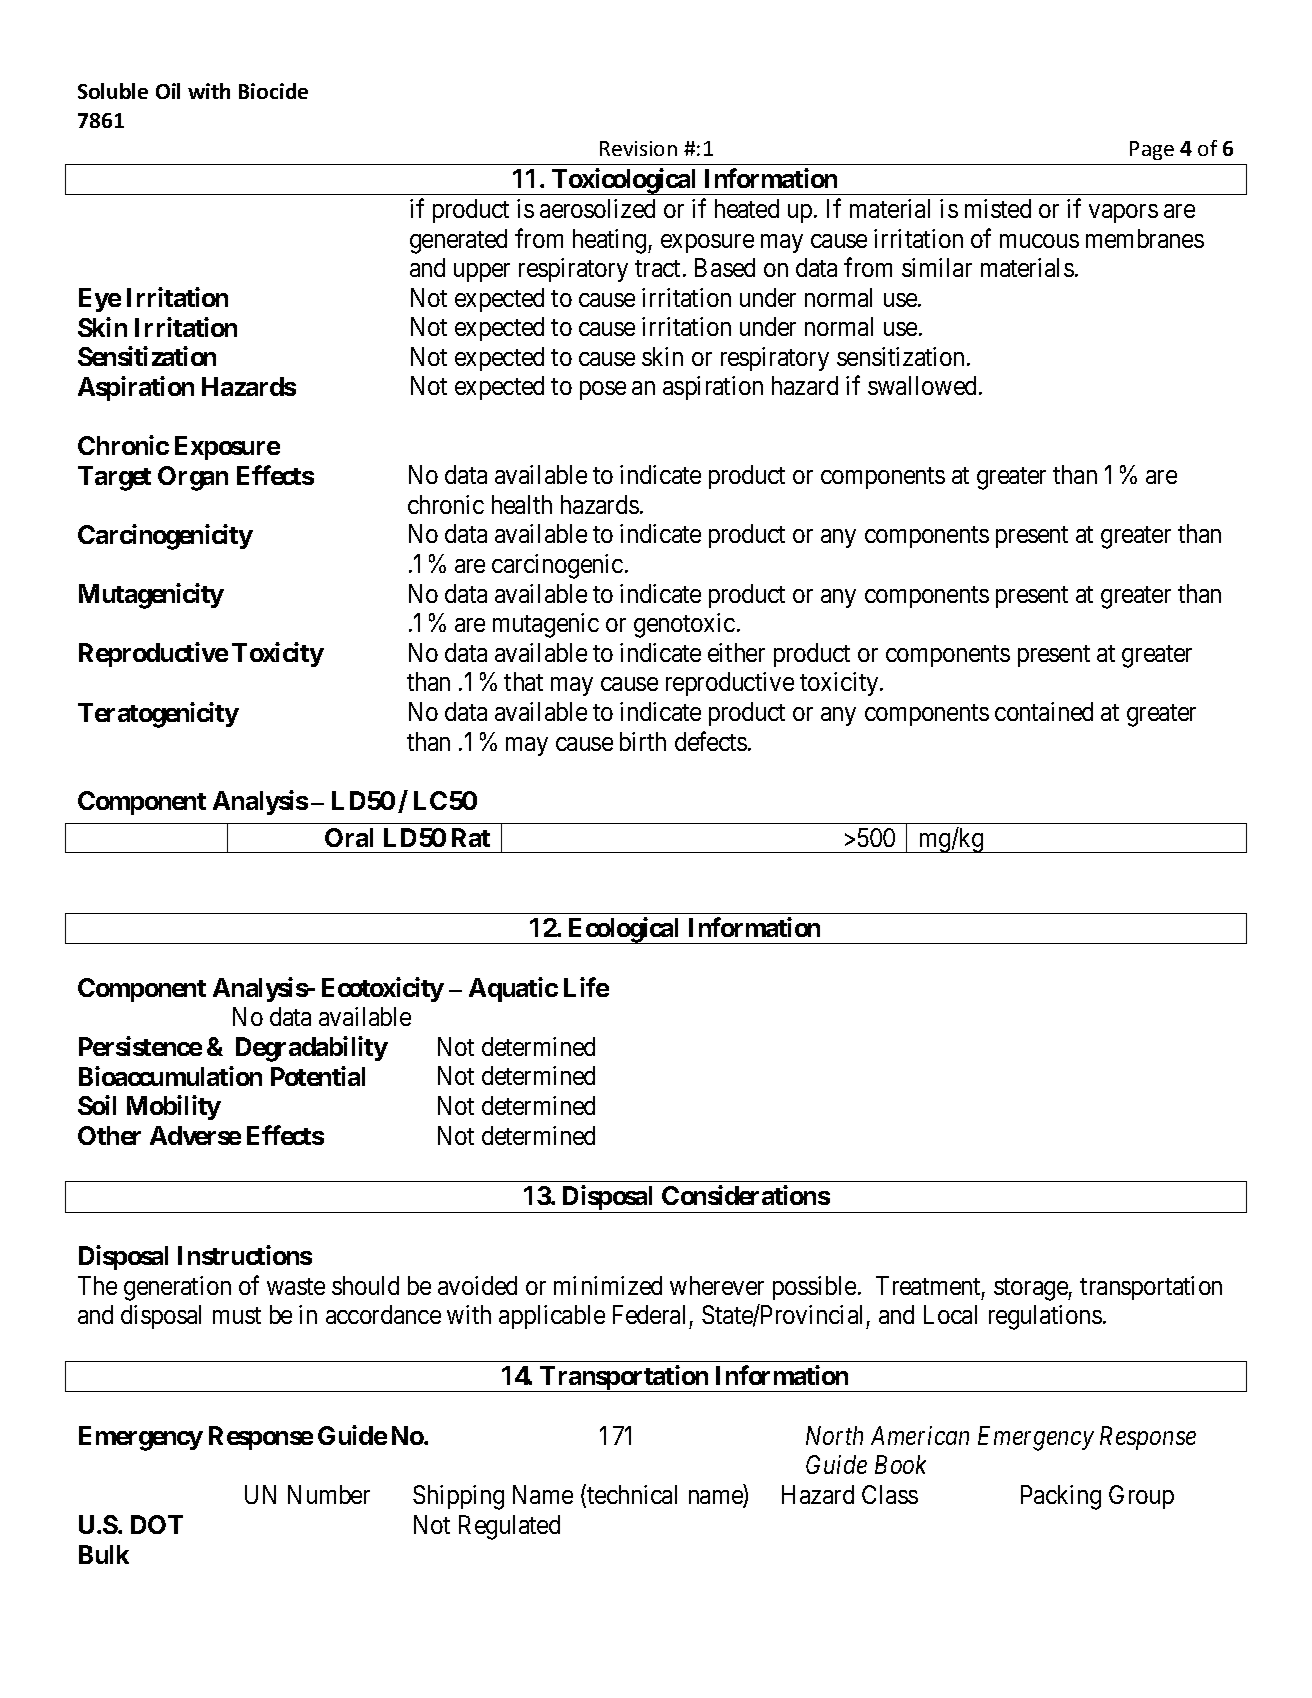 Image resolution: width=1312 pixels, height=1698 pixels. Describe the element at coordinates (157, 1524) in the screenshot. I see `DOT` at that location.
